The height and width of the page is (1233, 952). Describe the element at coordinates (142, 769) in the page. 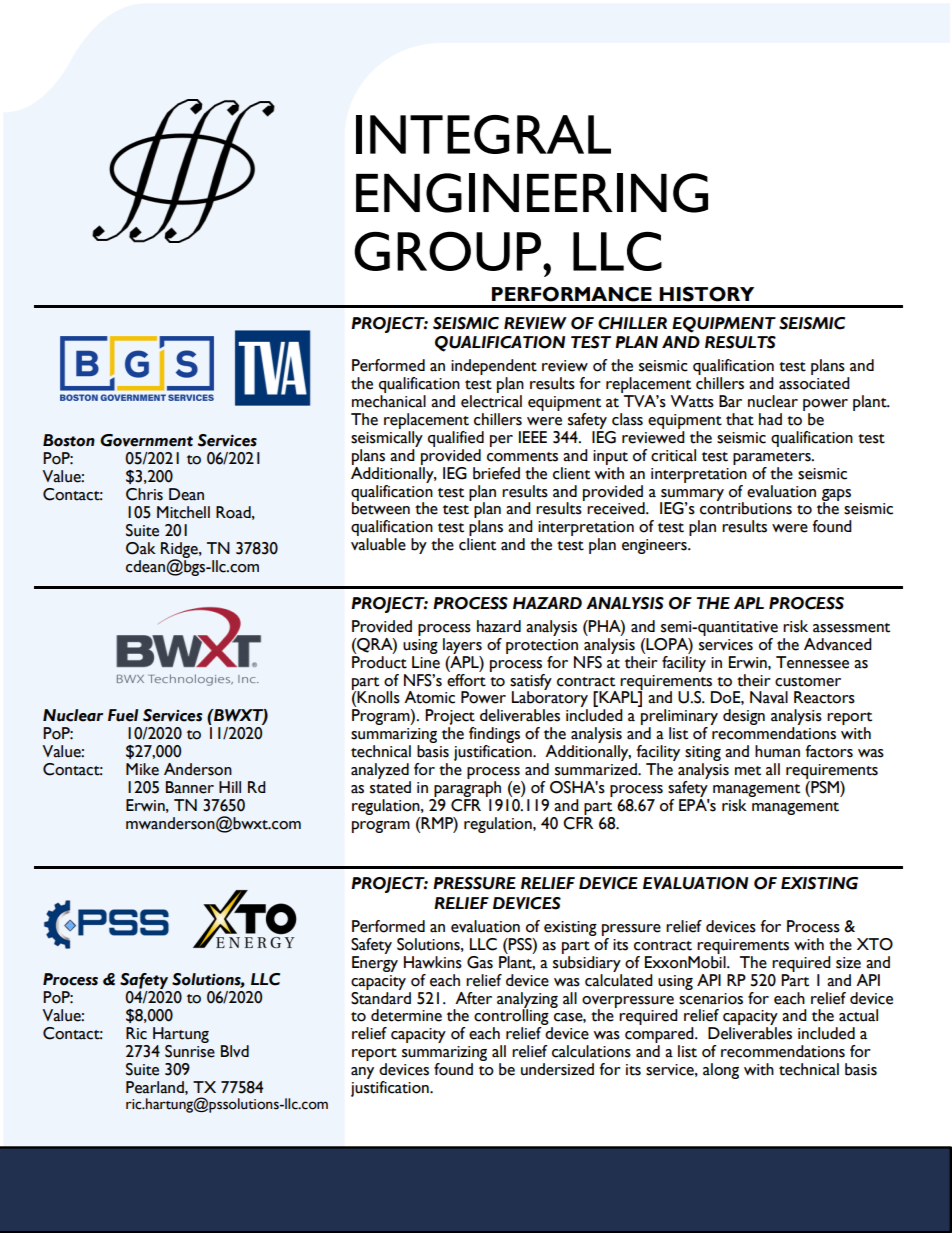

I see `Mike` at that location.
